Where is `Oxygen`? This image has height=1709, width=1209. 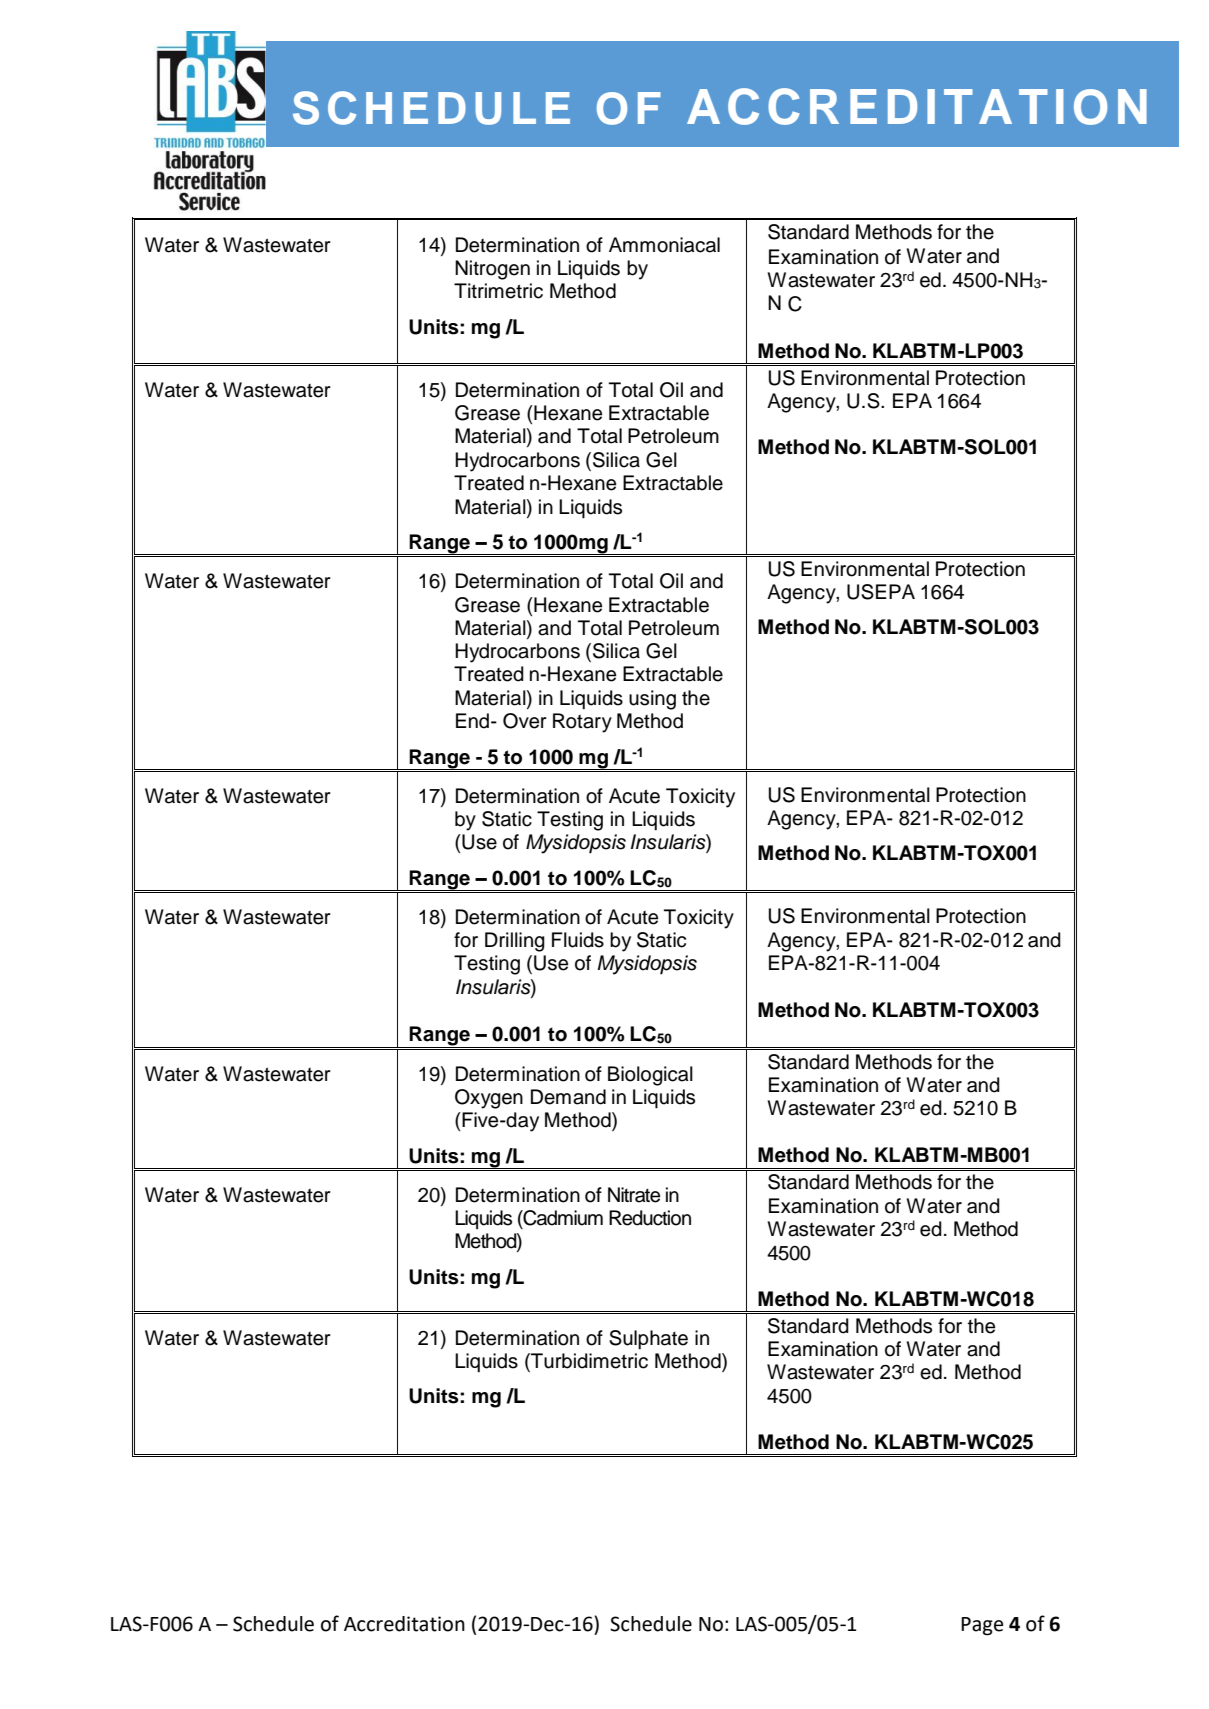
Oxygen is located at coordinates (489, 1099).
